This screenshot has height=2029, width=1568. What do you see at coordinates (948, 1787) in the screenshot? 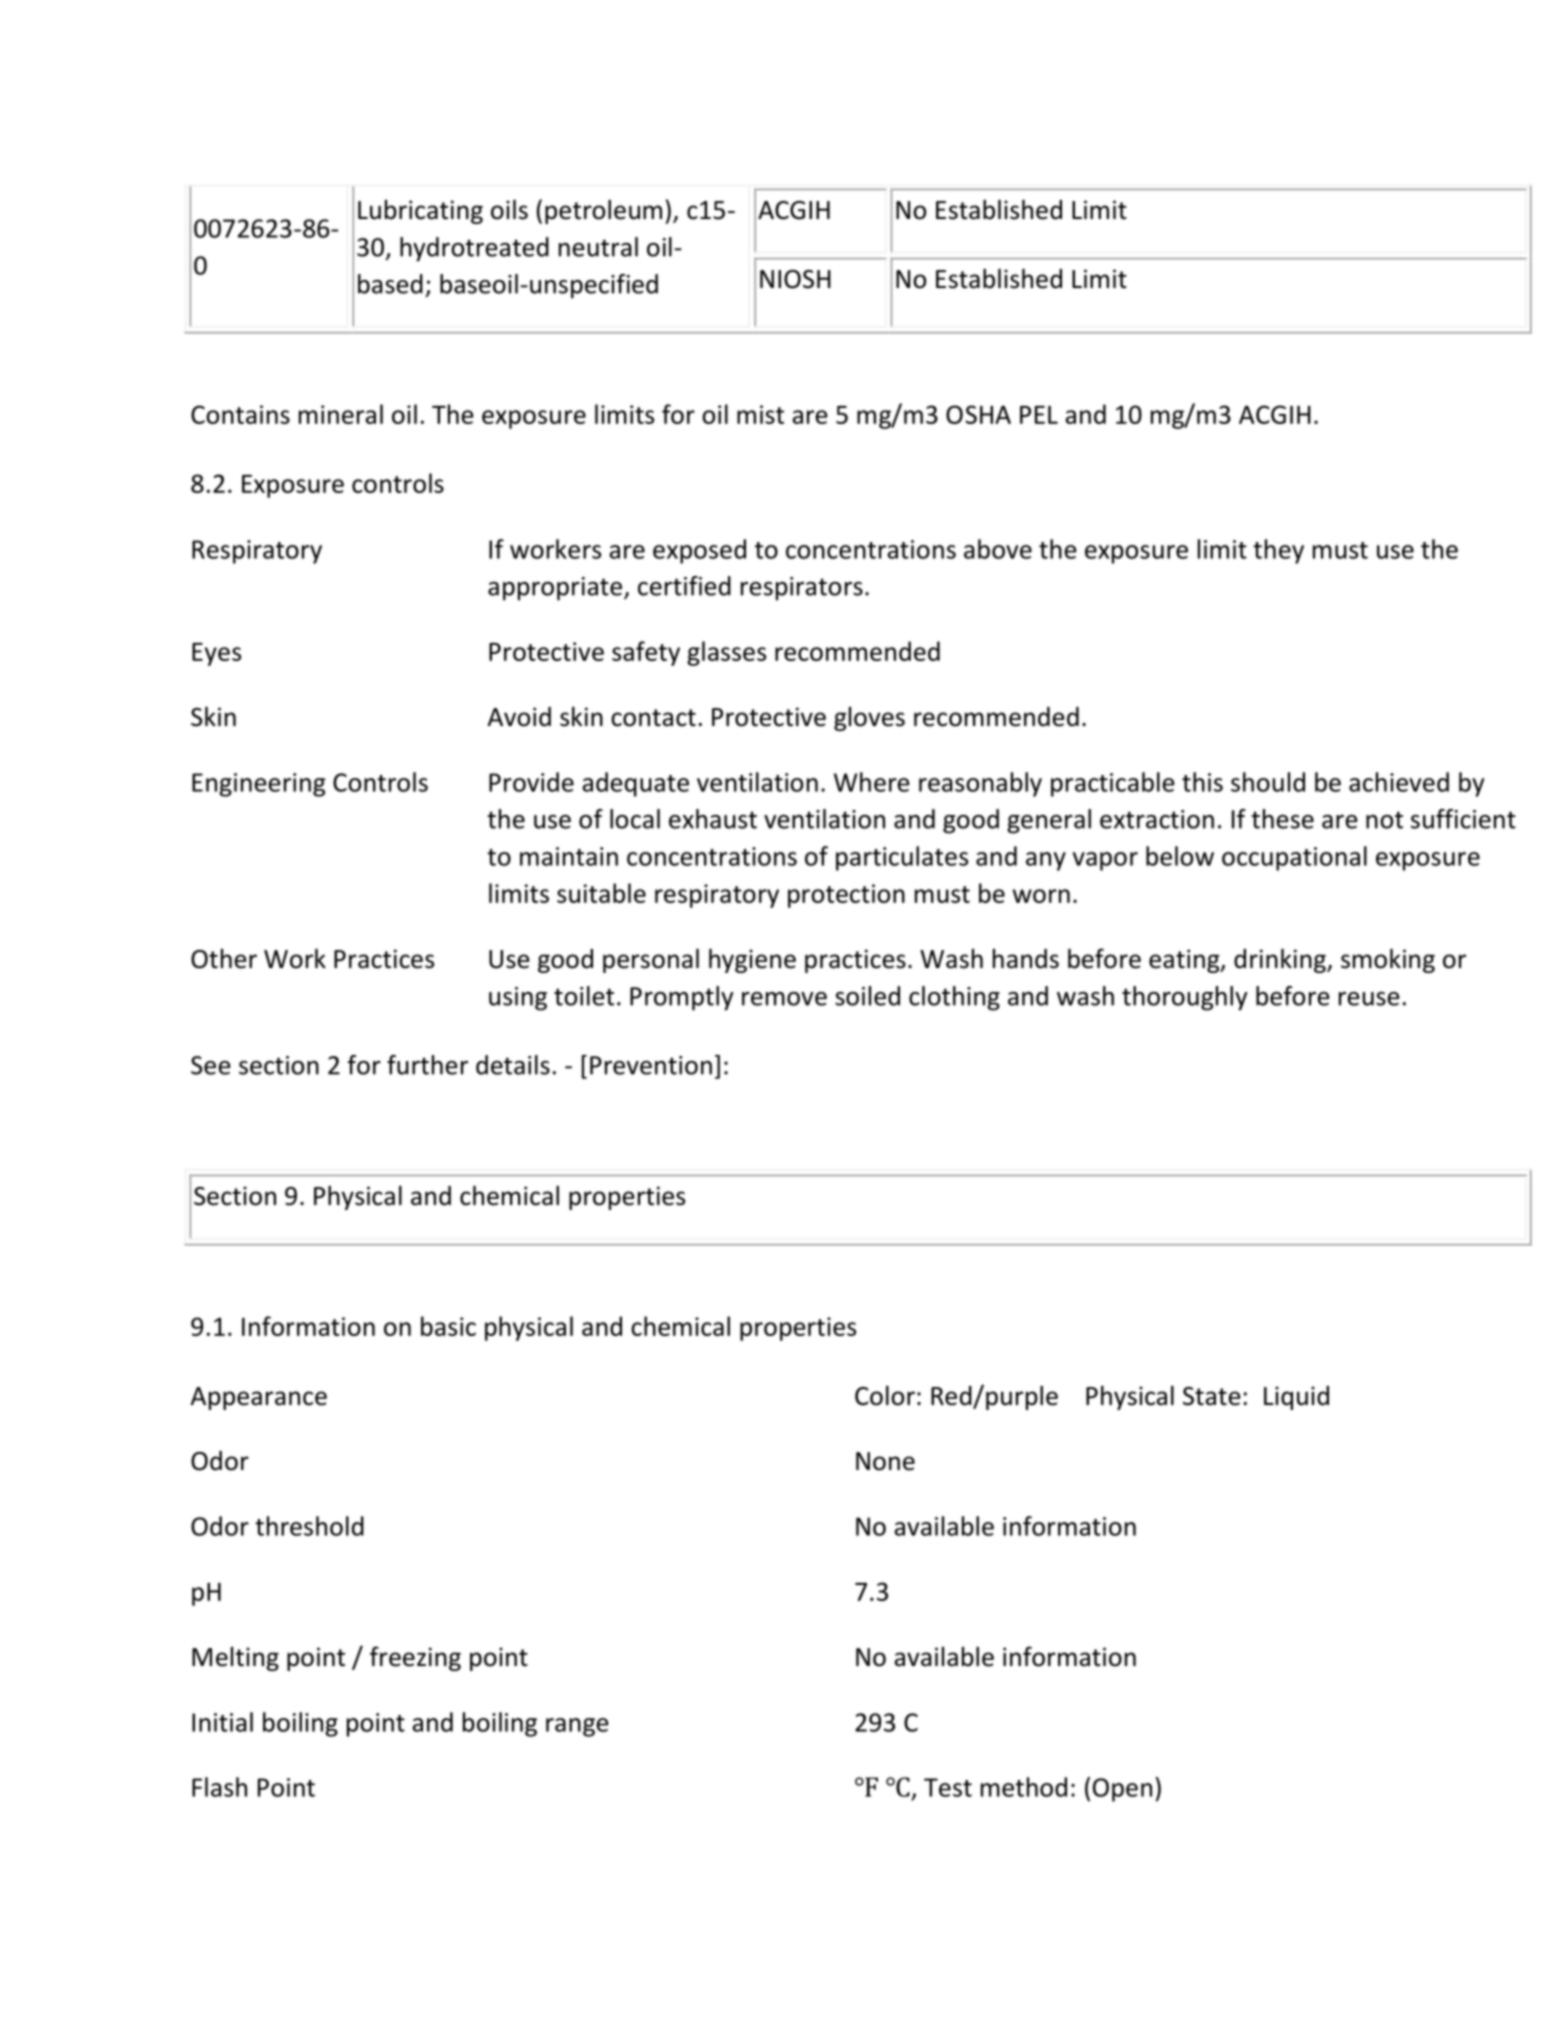
I see `Test` at bounding box center [948, 1787].
